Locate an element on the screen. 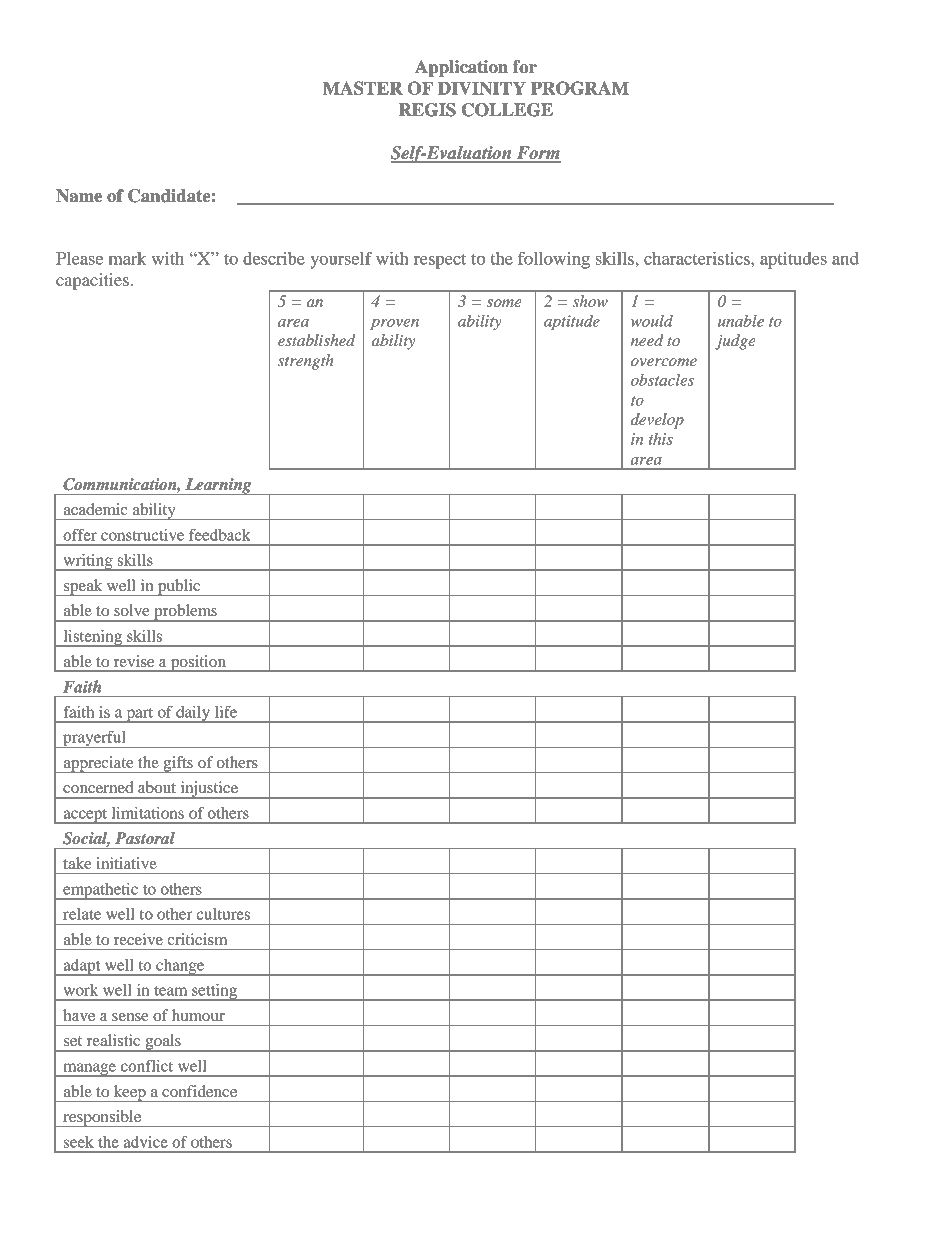  setting is located at coordinates (214, 992).
